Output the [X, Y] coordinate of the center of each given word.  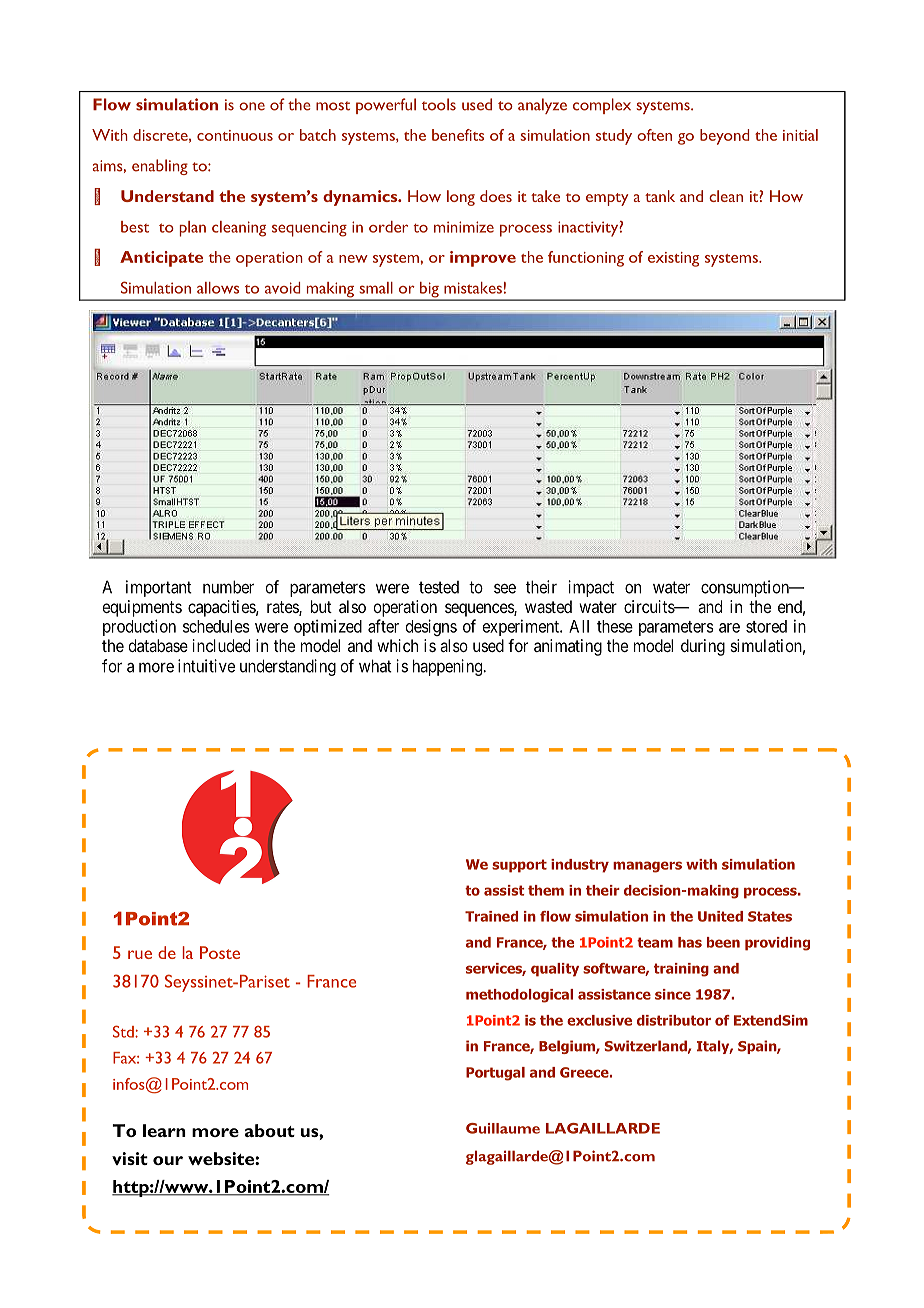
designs [431, 627]
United [720, 916]
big [429, 291]
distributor [674, 1020]
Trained [491, 916]
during [703, 647]
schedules [216, 626]
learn [164, 1130]
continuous [235, 135]
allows [218, 288]
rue [140, 954]
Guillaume [503, 1128]
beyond [724, 137]
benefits [458, 135]
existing [673, 259]
